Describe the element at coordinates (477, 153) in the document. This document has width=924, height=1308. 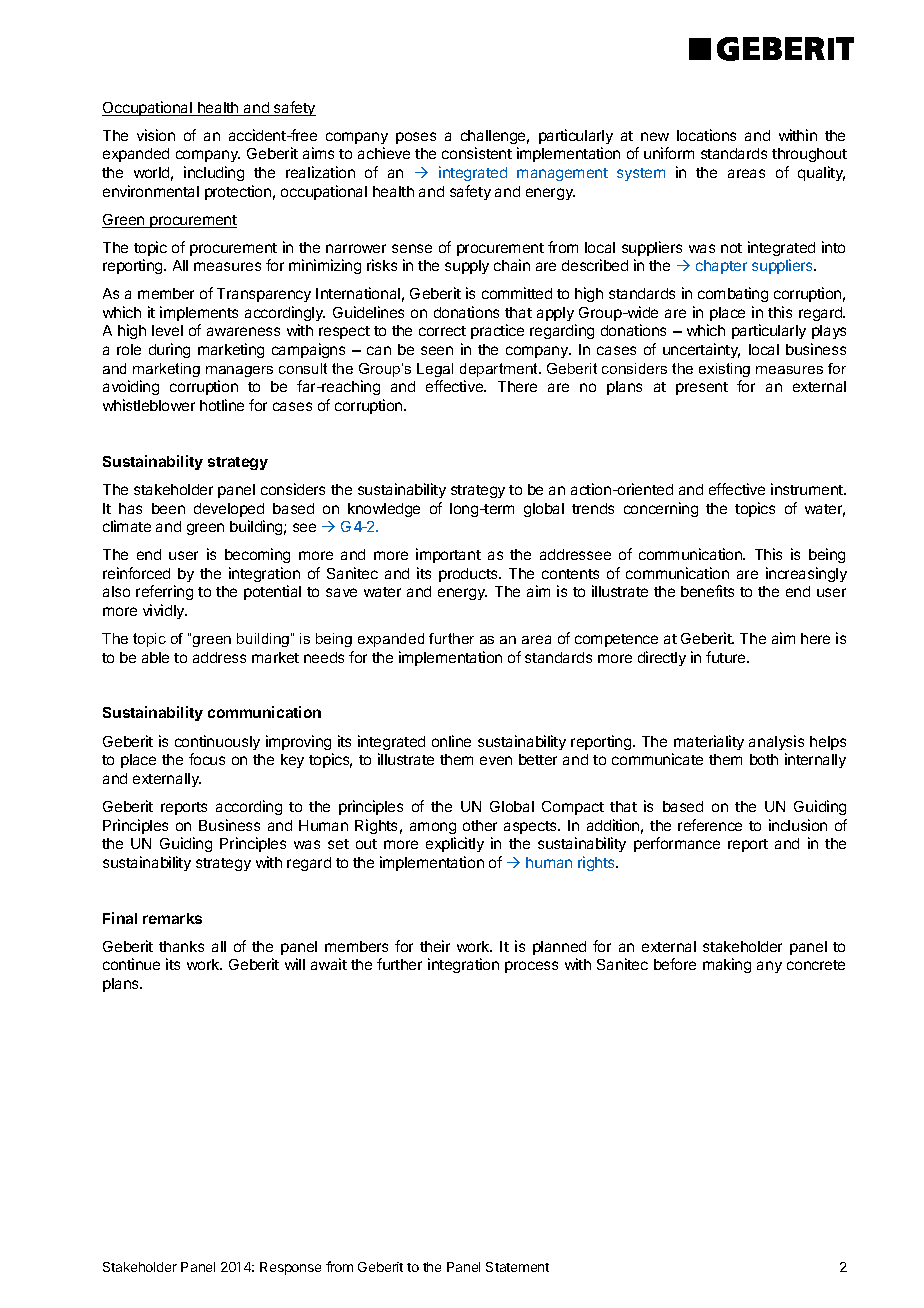
I see `consistent` at that location.
